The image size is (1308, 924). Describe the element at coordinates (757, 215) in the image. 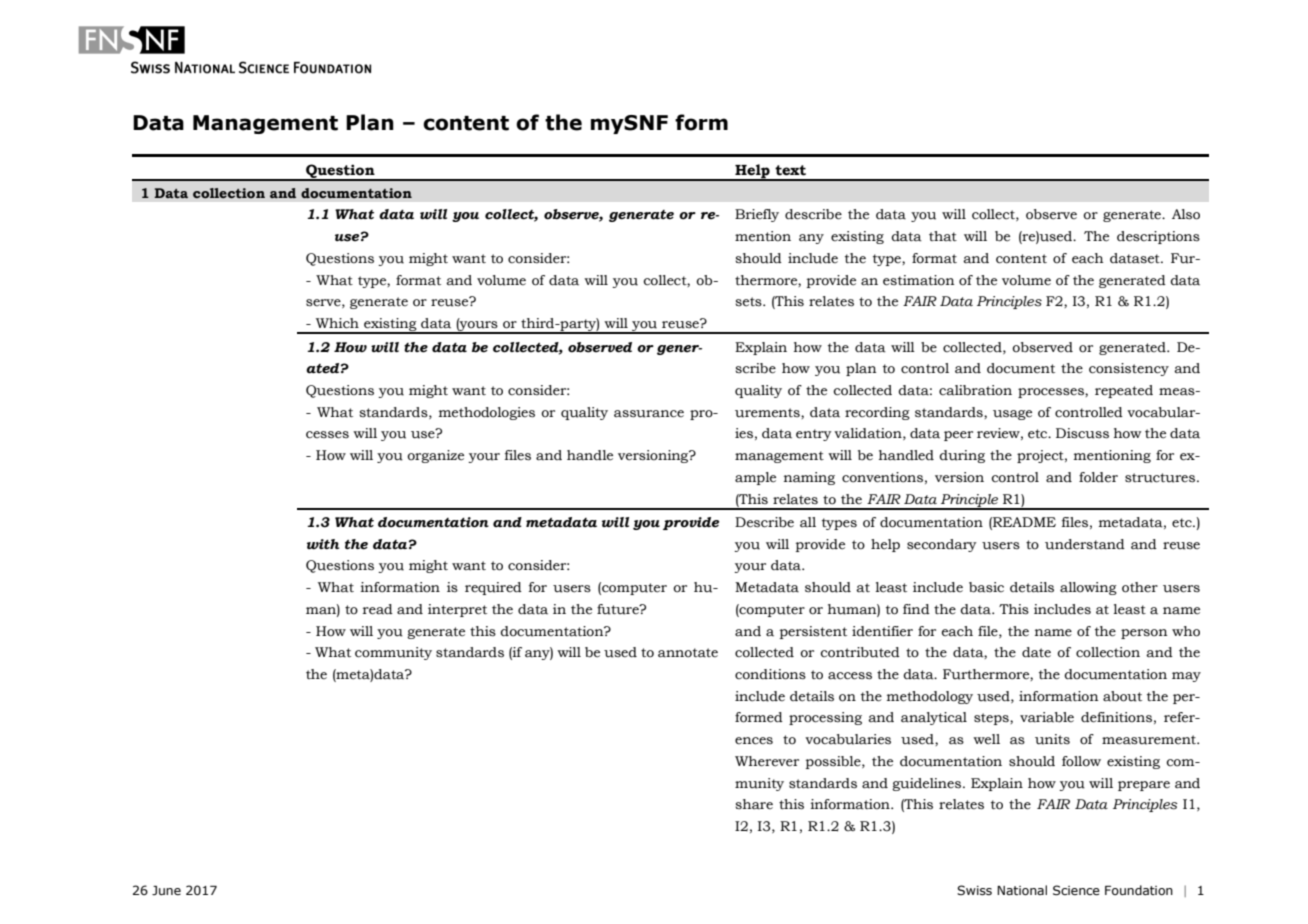

I see `Briefly` at that location.
